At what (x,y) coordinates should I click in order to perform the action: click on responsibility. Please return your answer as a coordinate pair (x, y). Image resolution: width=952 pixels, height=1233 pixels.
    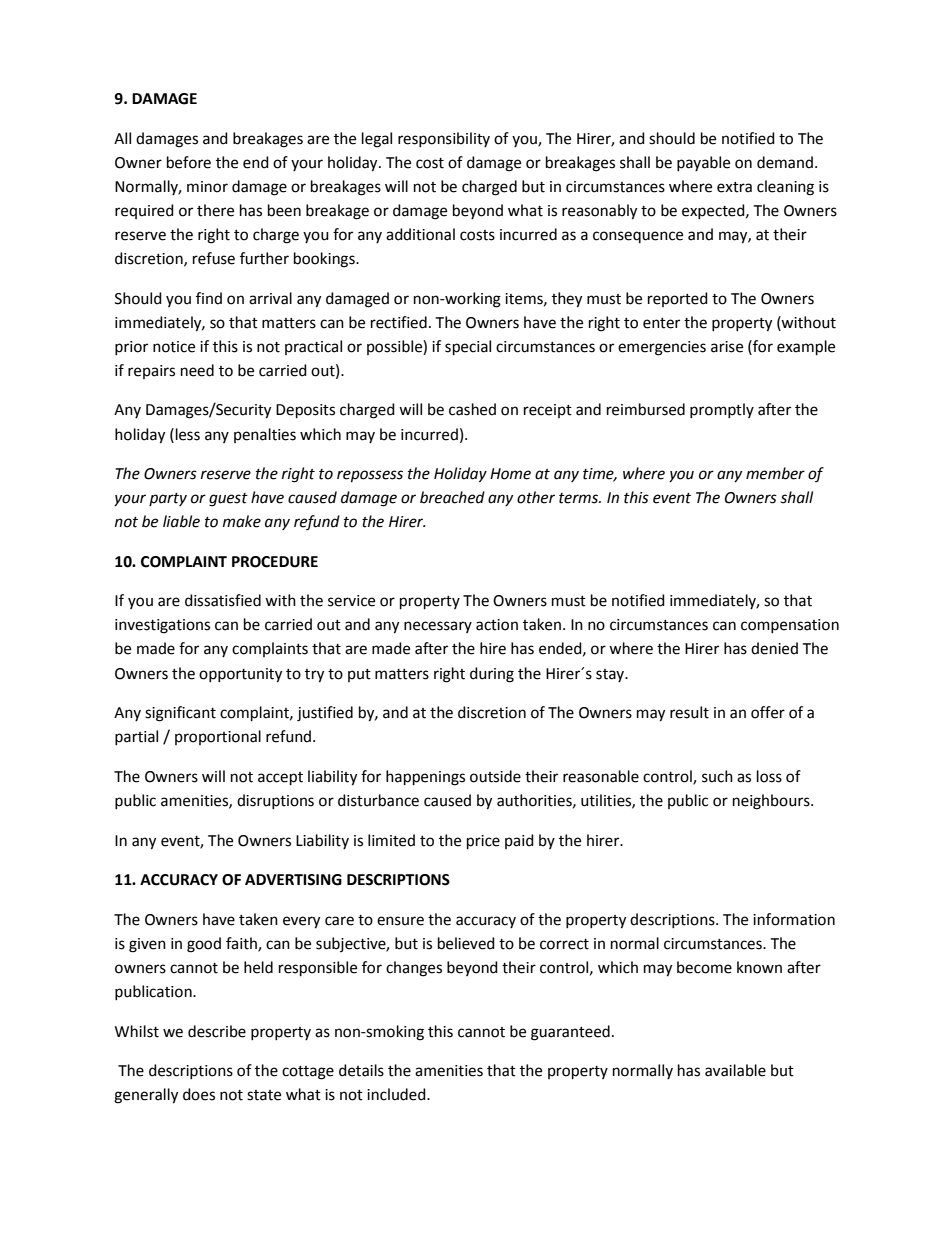
    Looking at the image, I should click on (444, 139).
